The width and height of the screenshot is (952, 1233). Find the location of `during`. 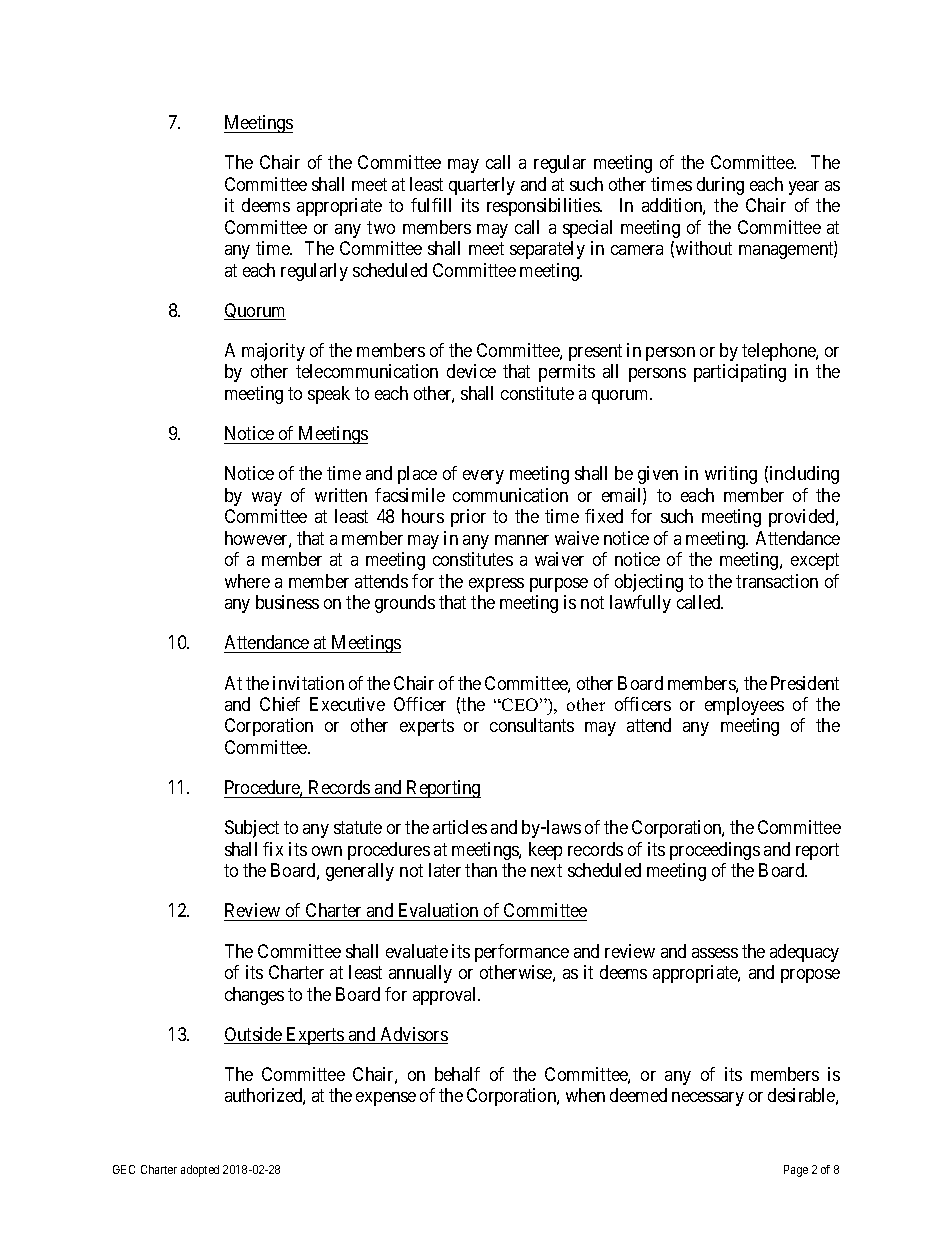

during is located at coordinates (720, 186).
